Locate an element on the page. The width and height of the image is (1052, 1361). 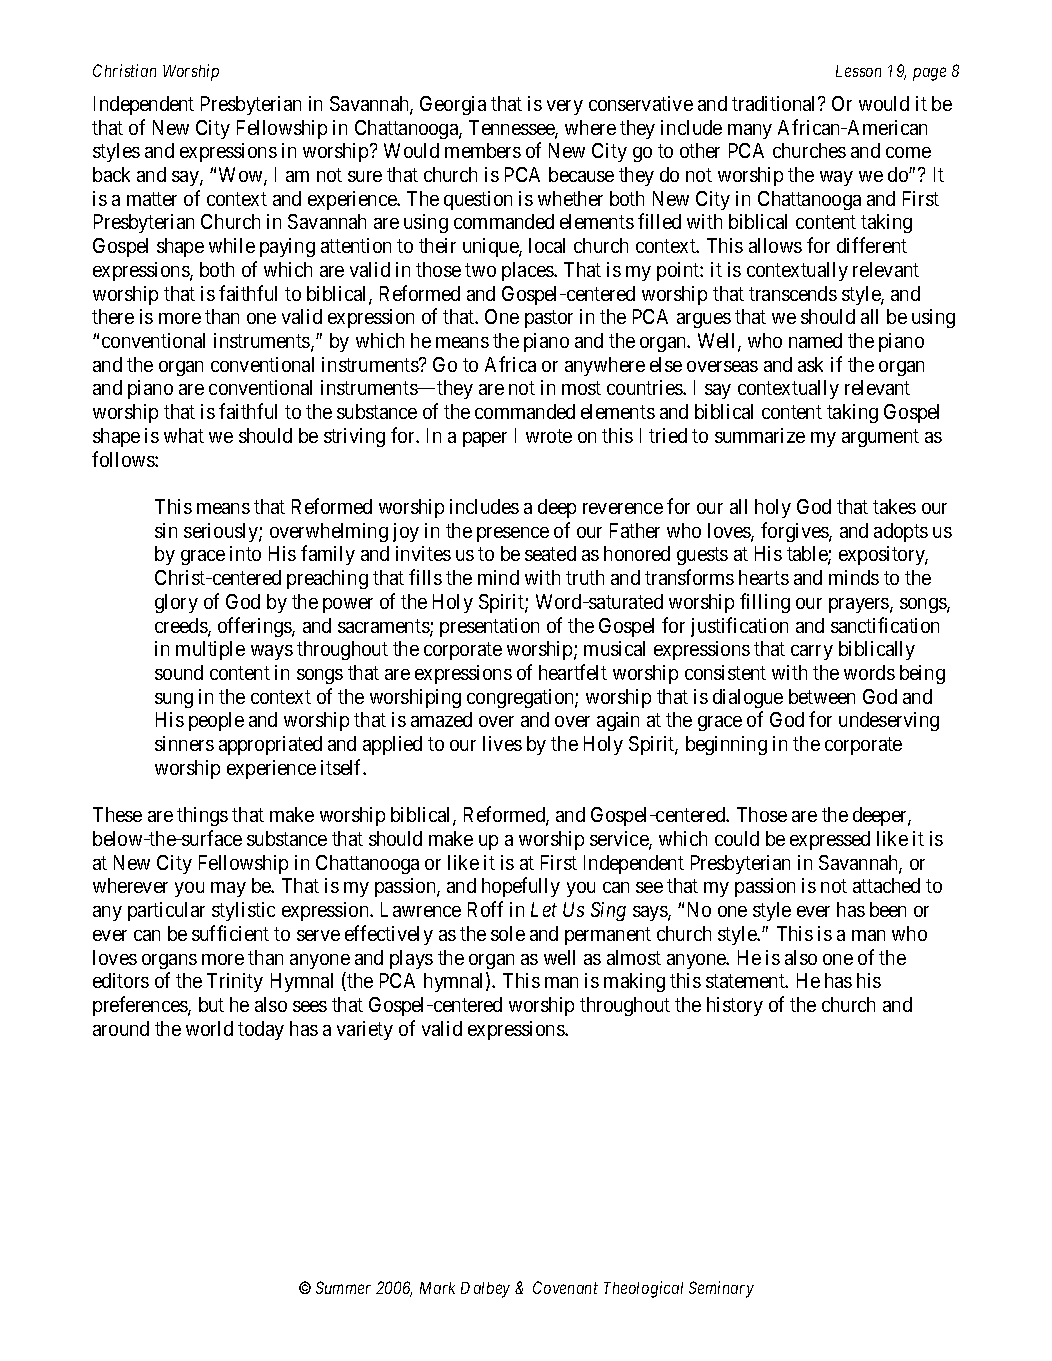
very is located at coordinates (565, 107).
